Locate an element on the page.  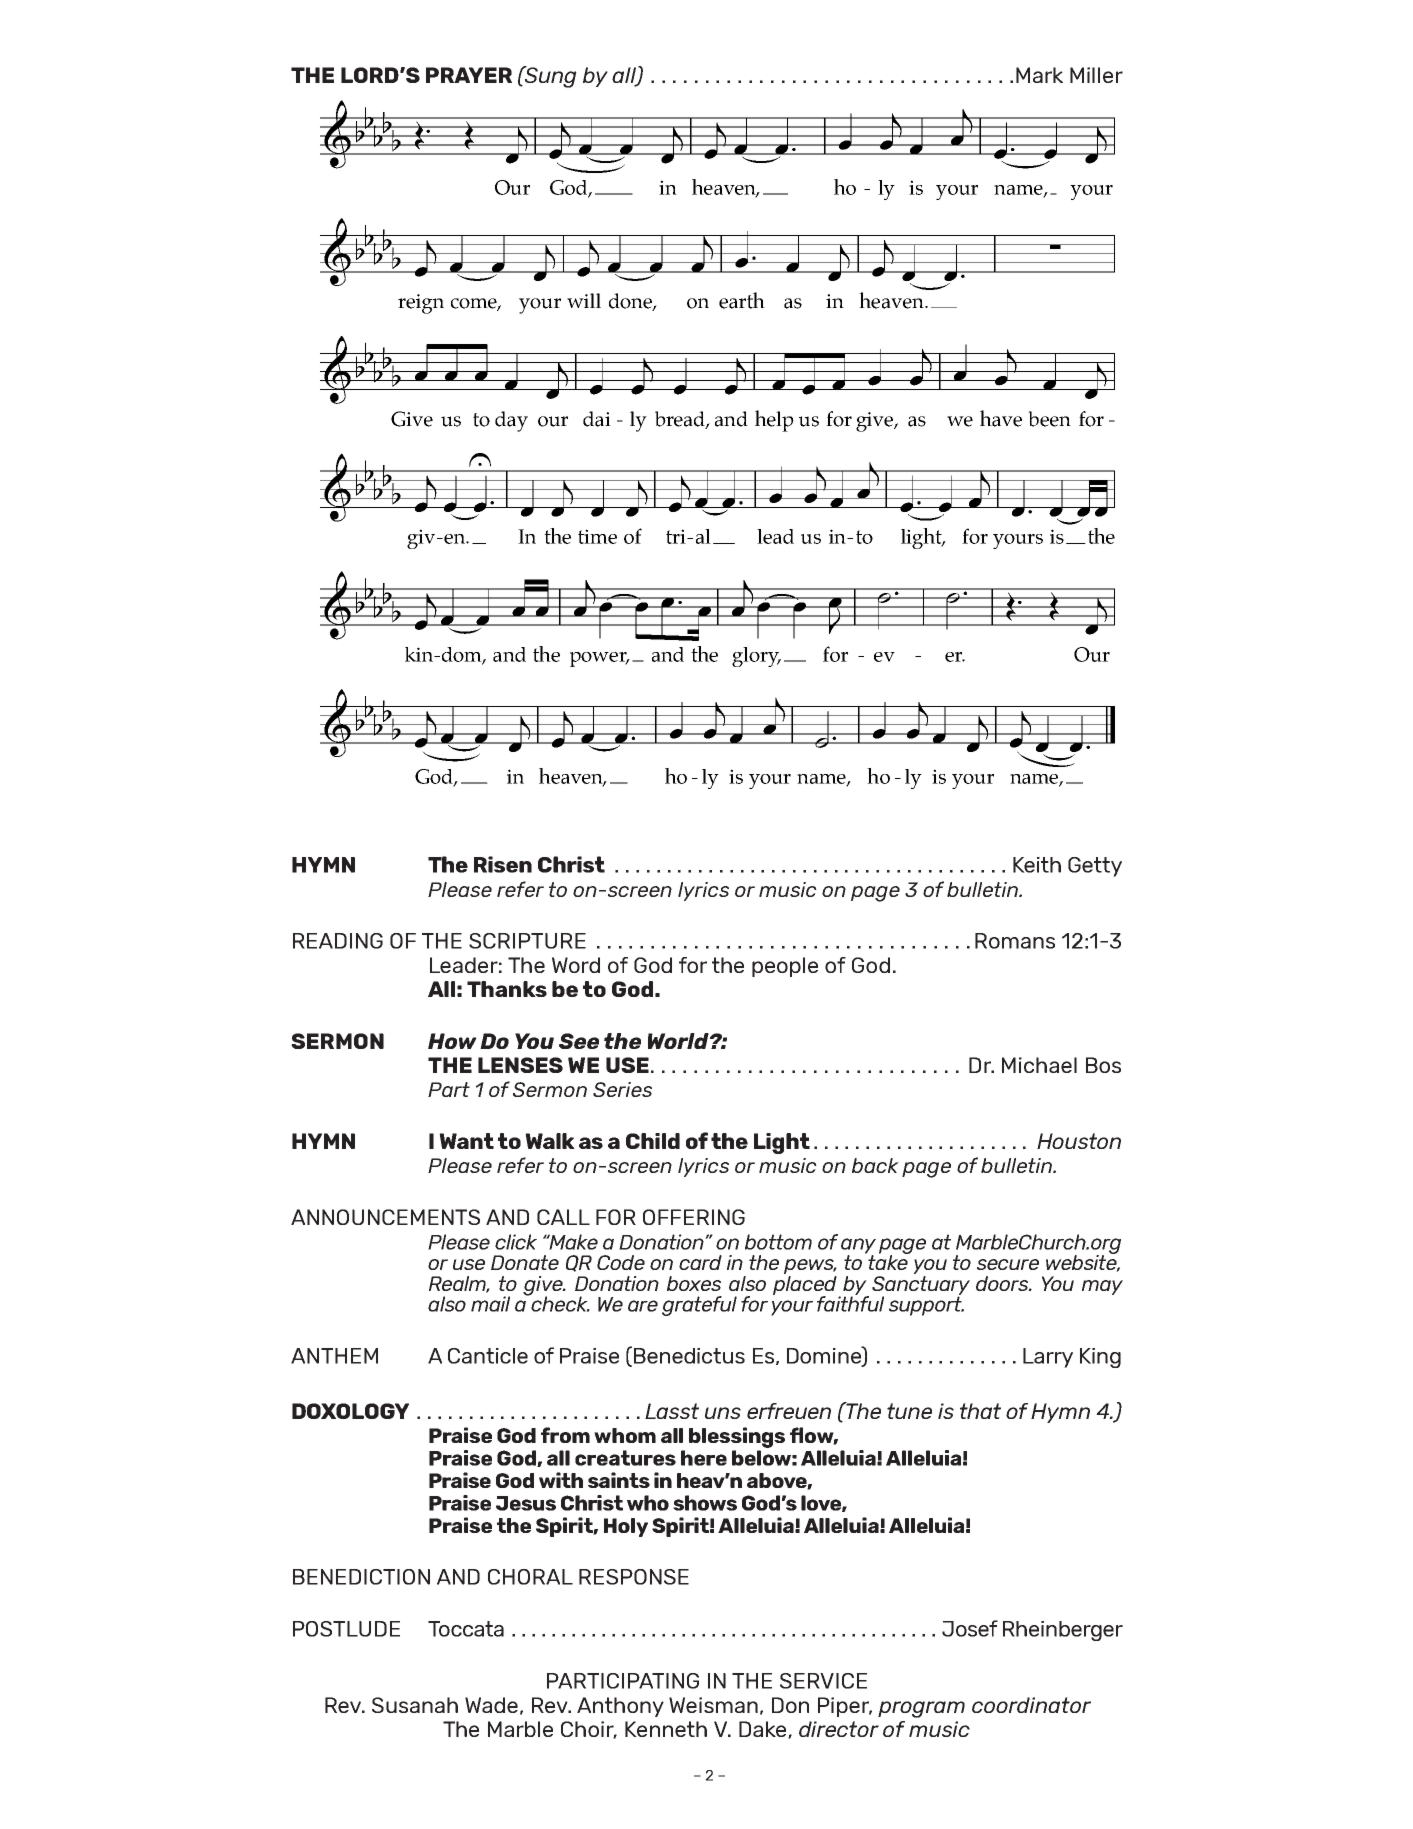
Thanks is located at coordinates (507, 989).
